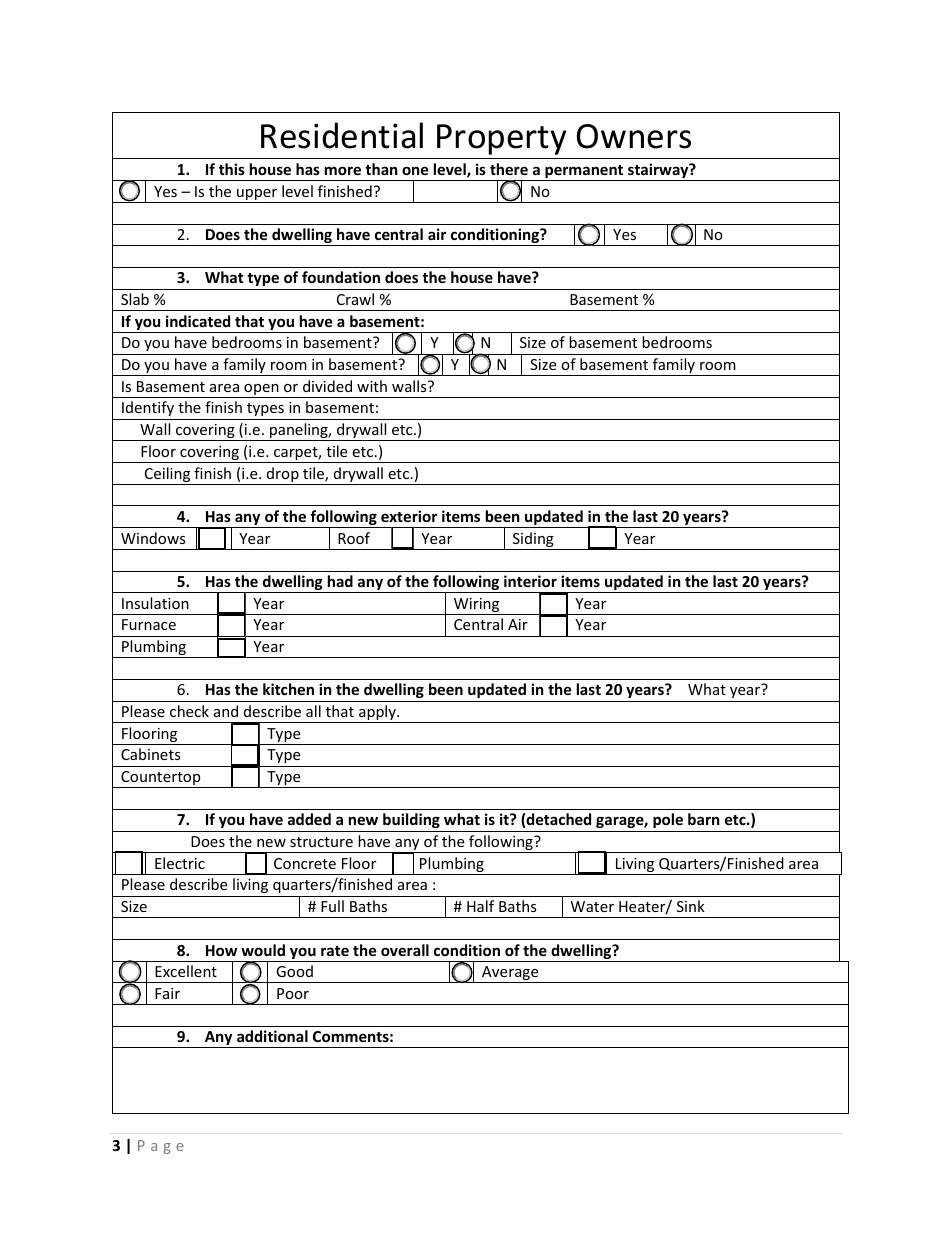 This screenshot has width=952, height=1233. What do you see at coordinates (148, 410) in the screenshot?
I see `Identify` at bounding box center [148, 410].
